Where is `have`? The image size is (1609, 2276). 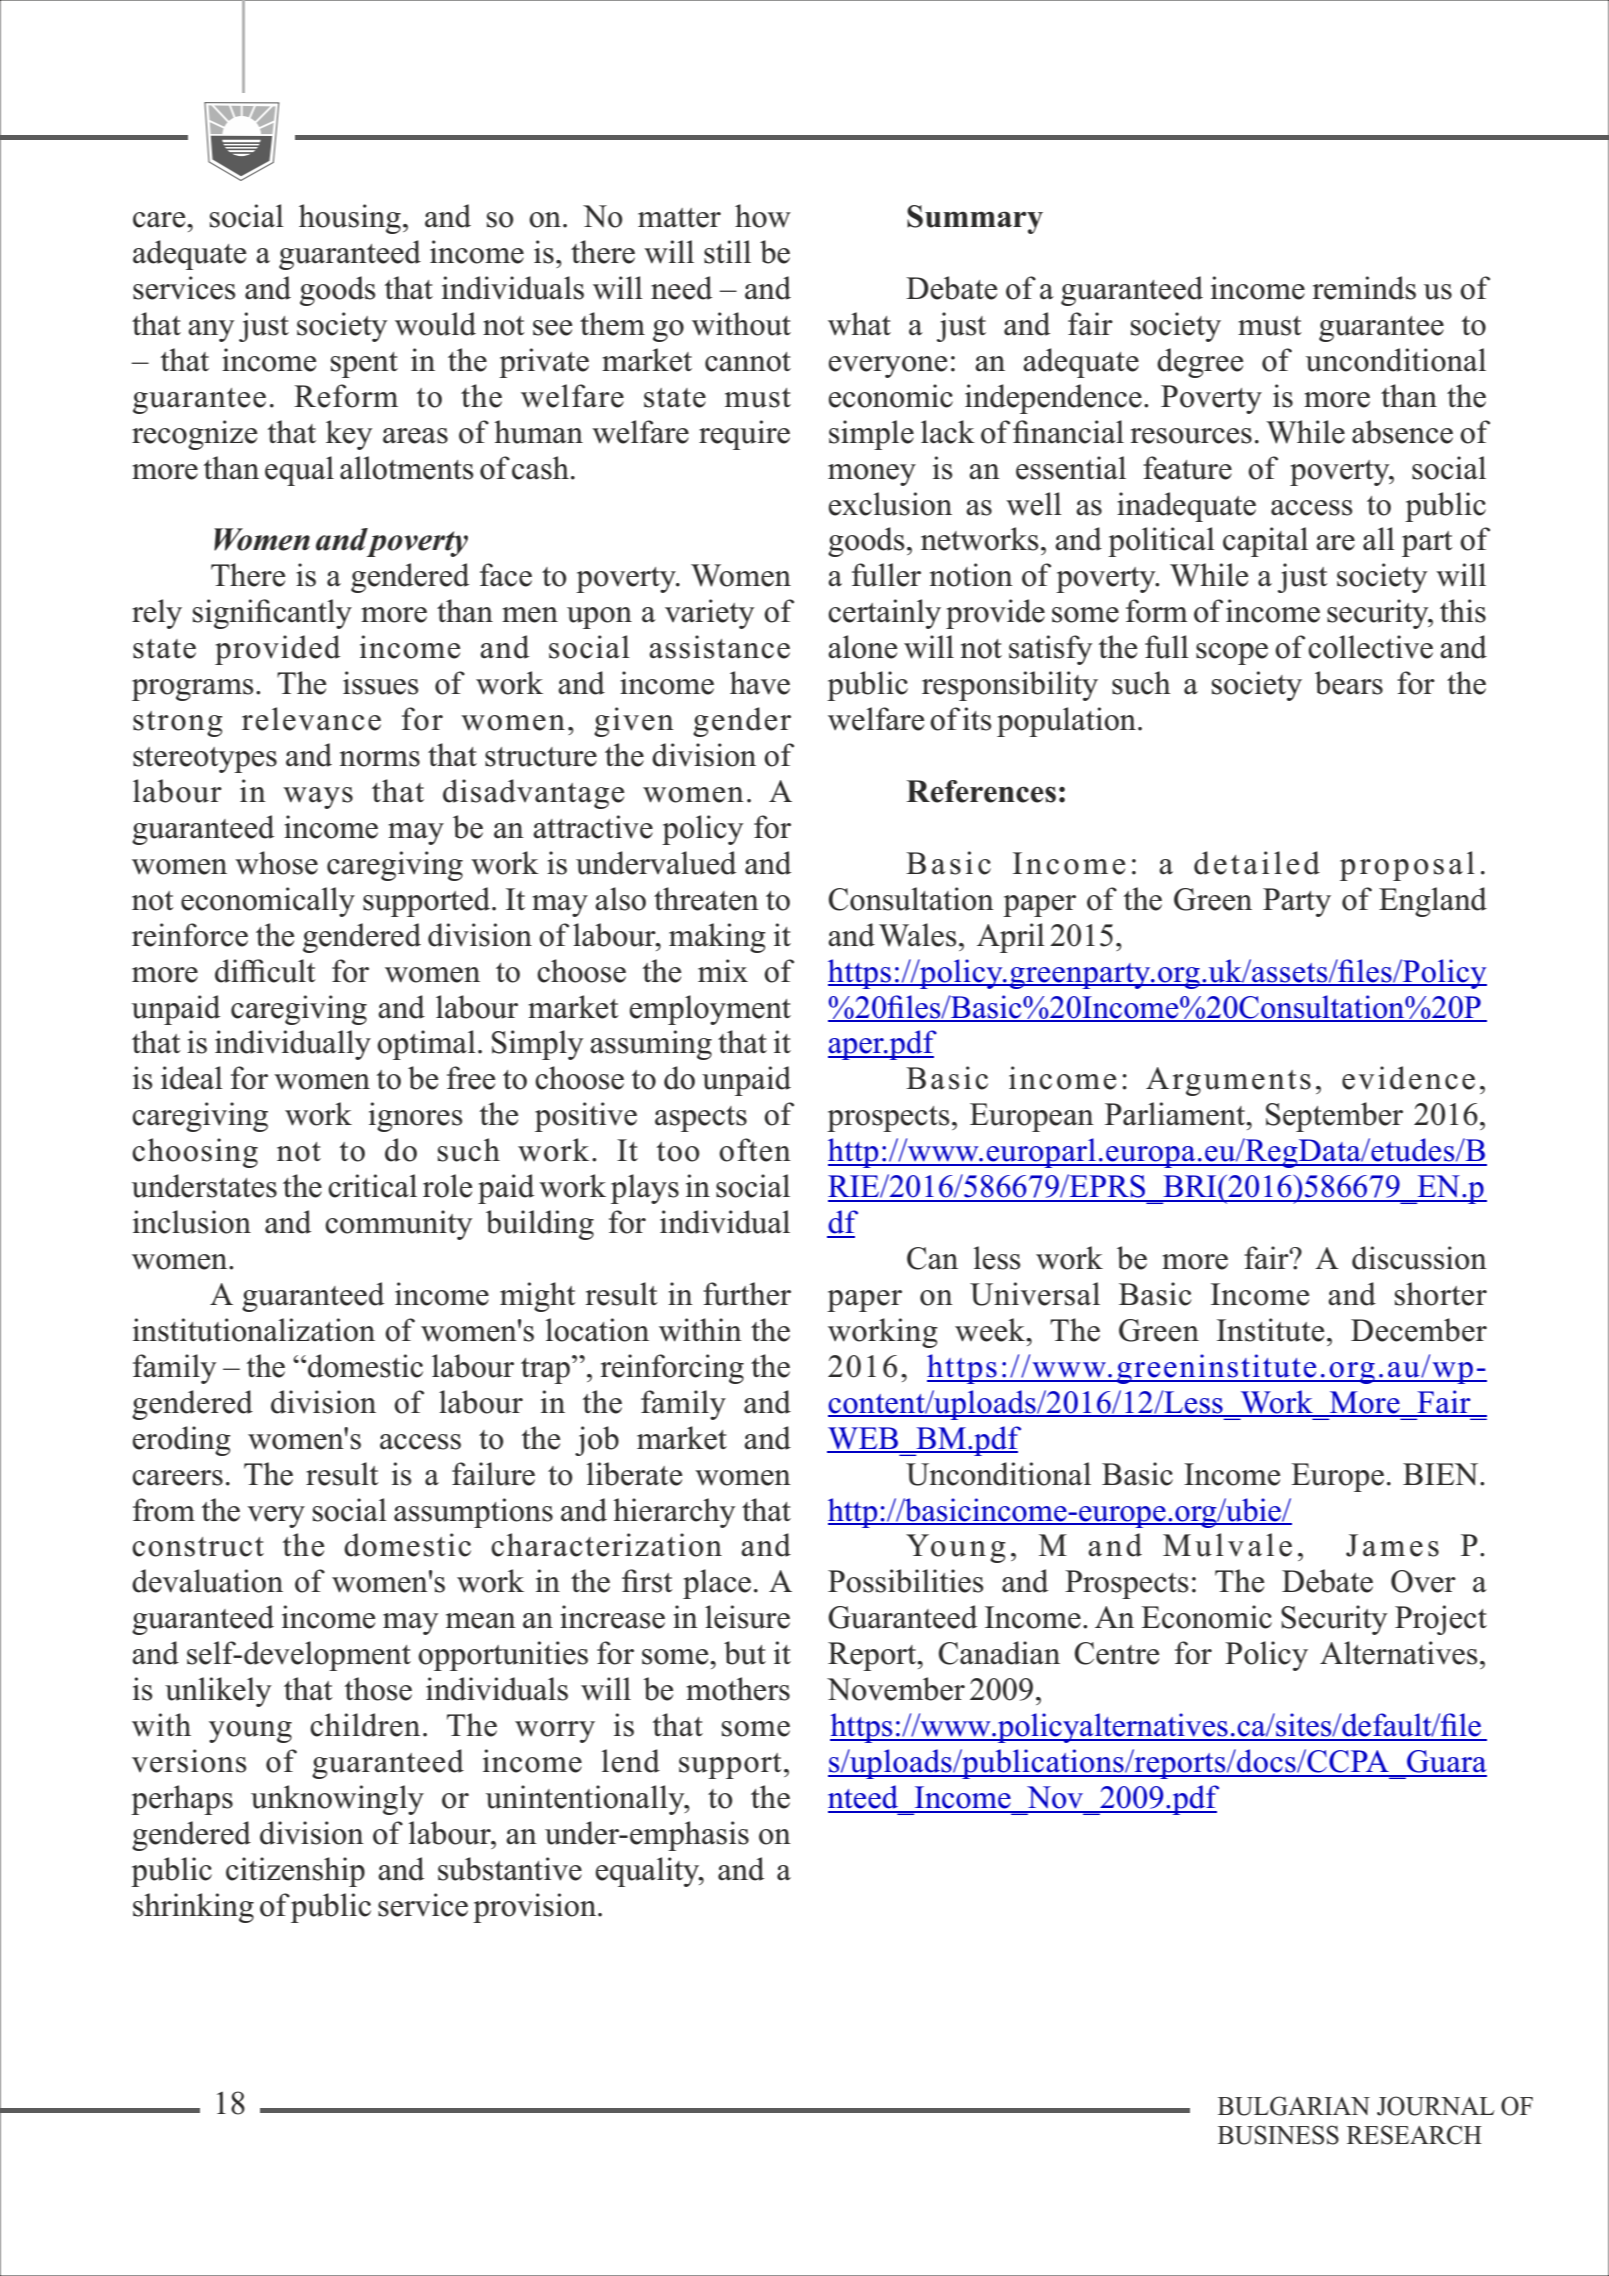
have is located at coordinates (760, 683).
